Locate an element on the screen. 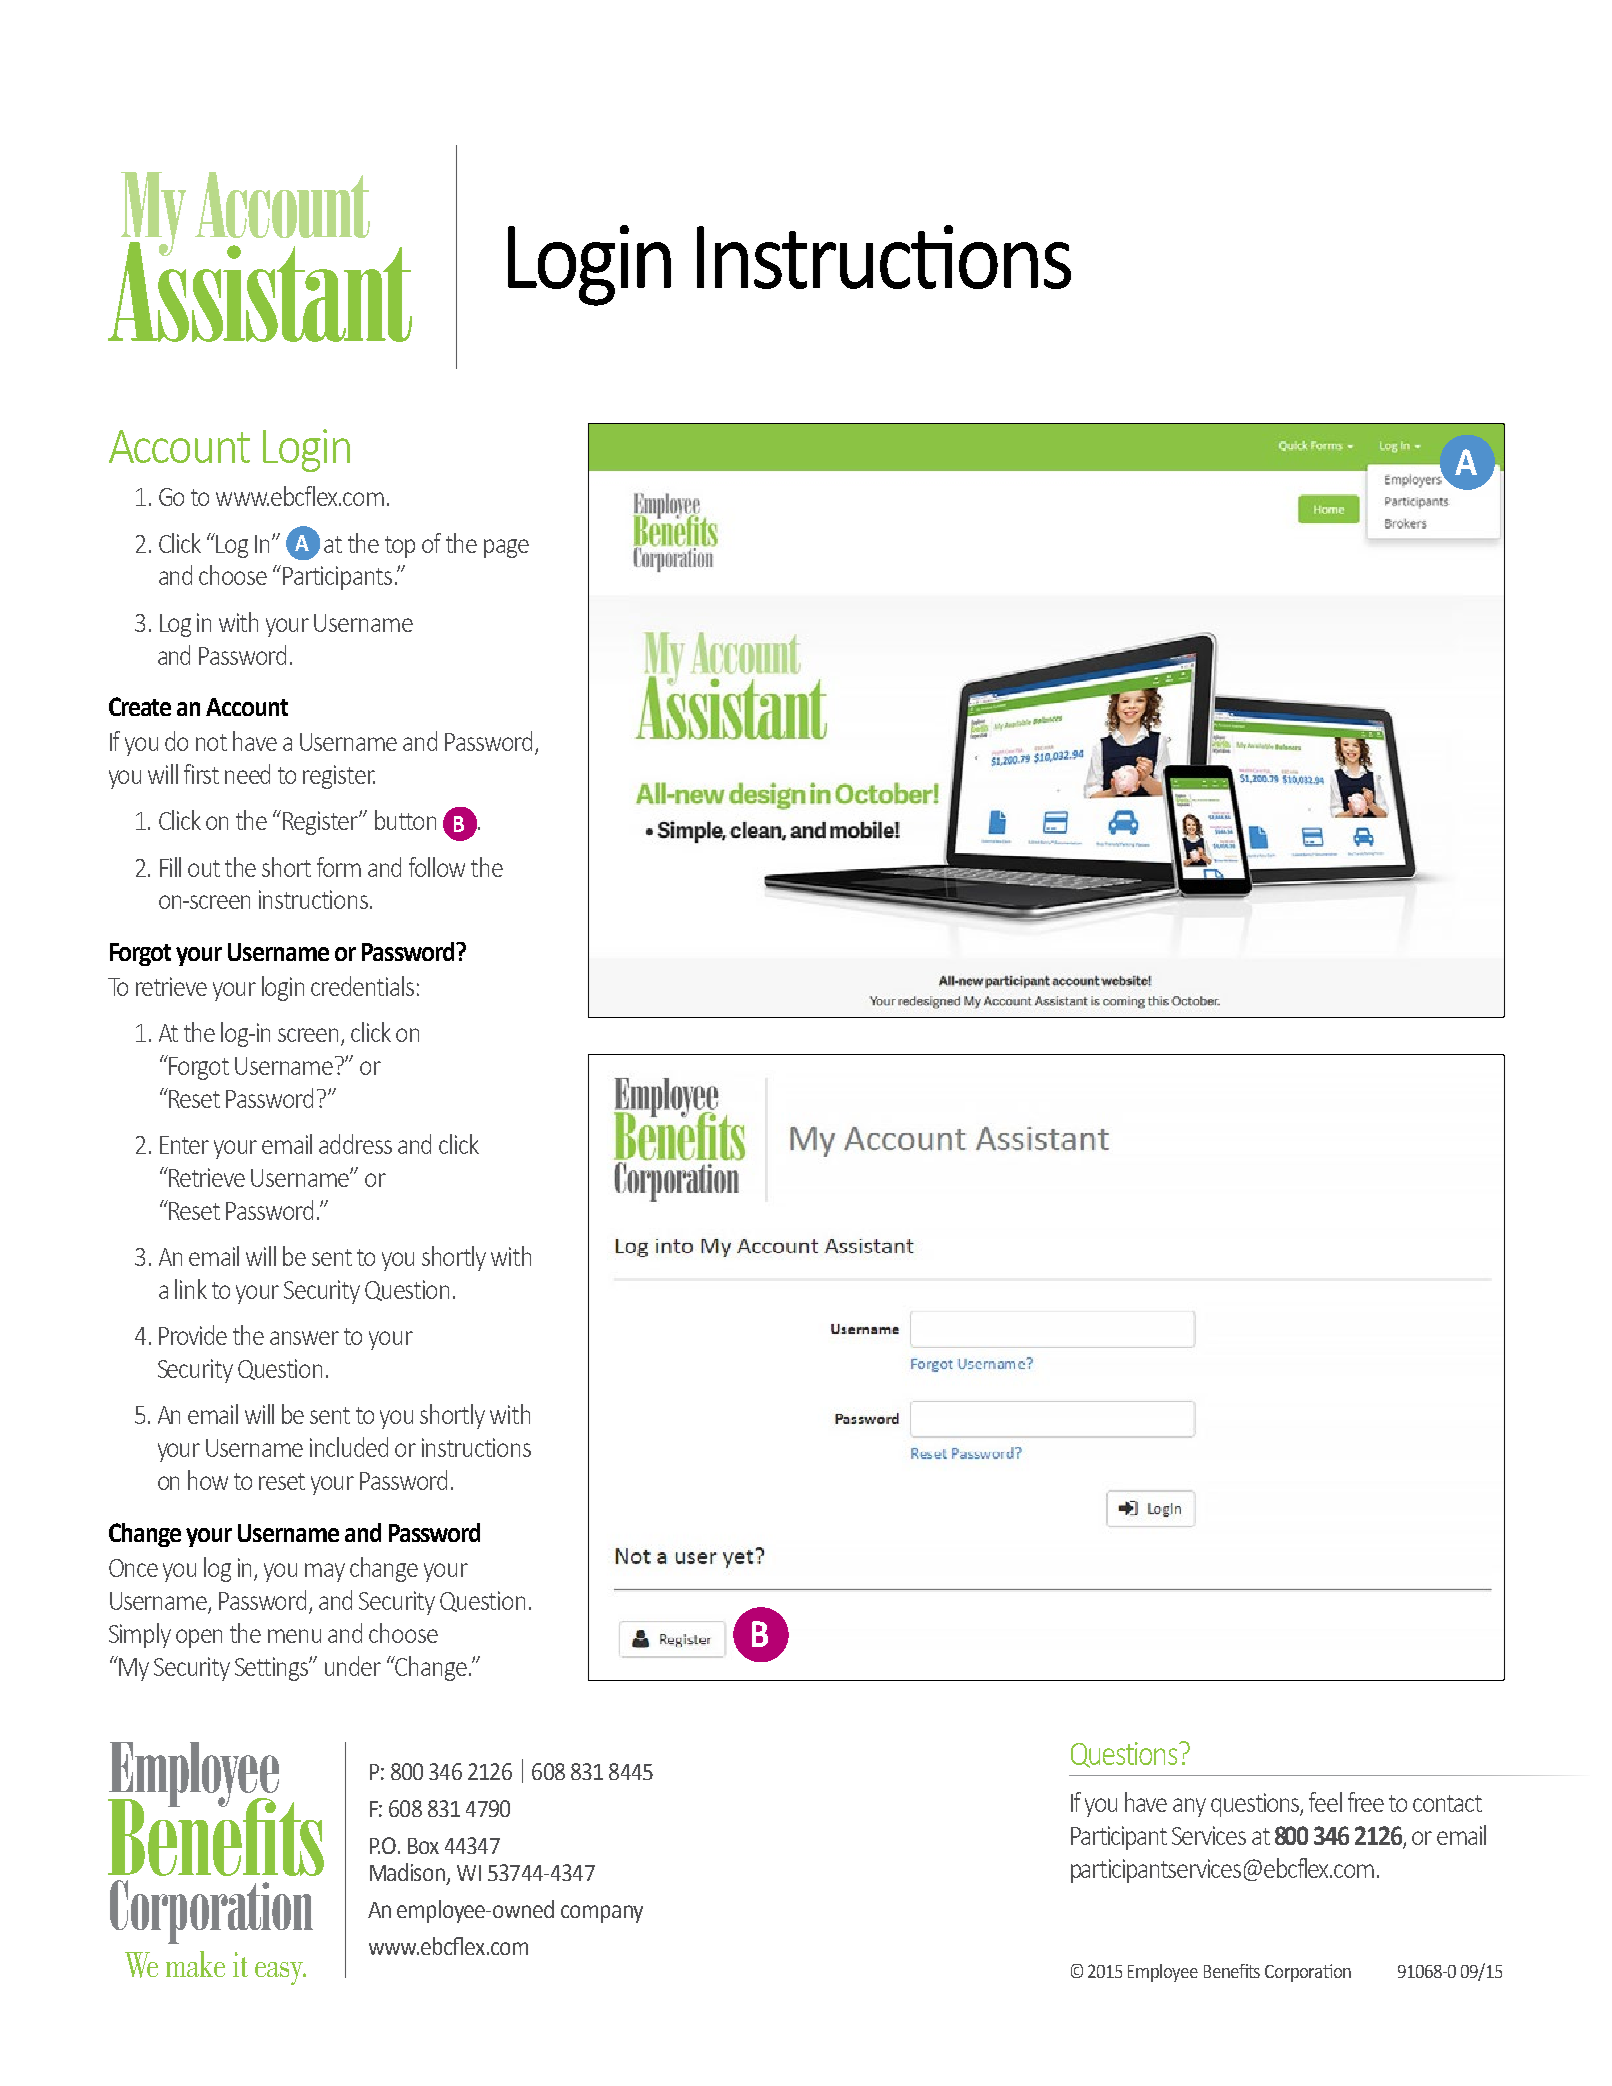 The height and width of the screenshot is (2086, 1612). Corporation is located at coordinates (1308, 1973).
